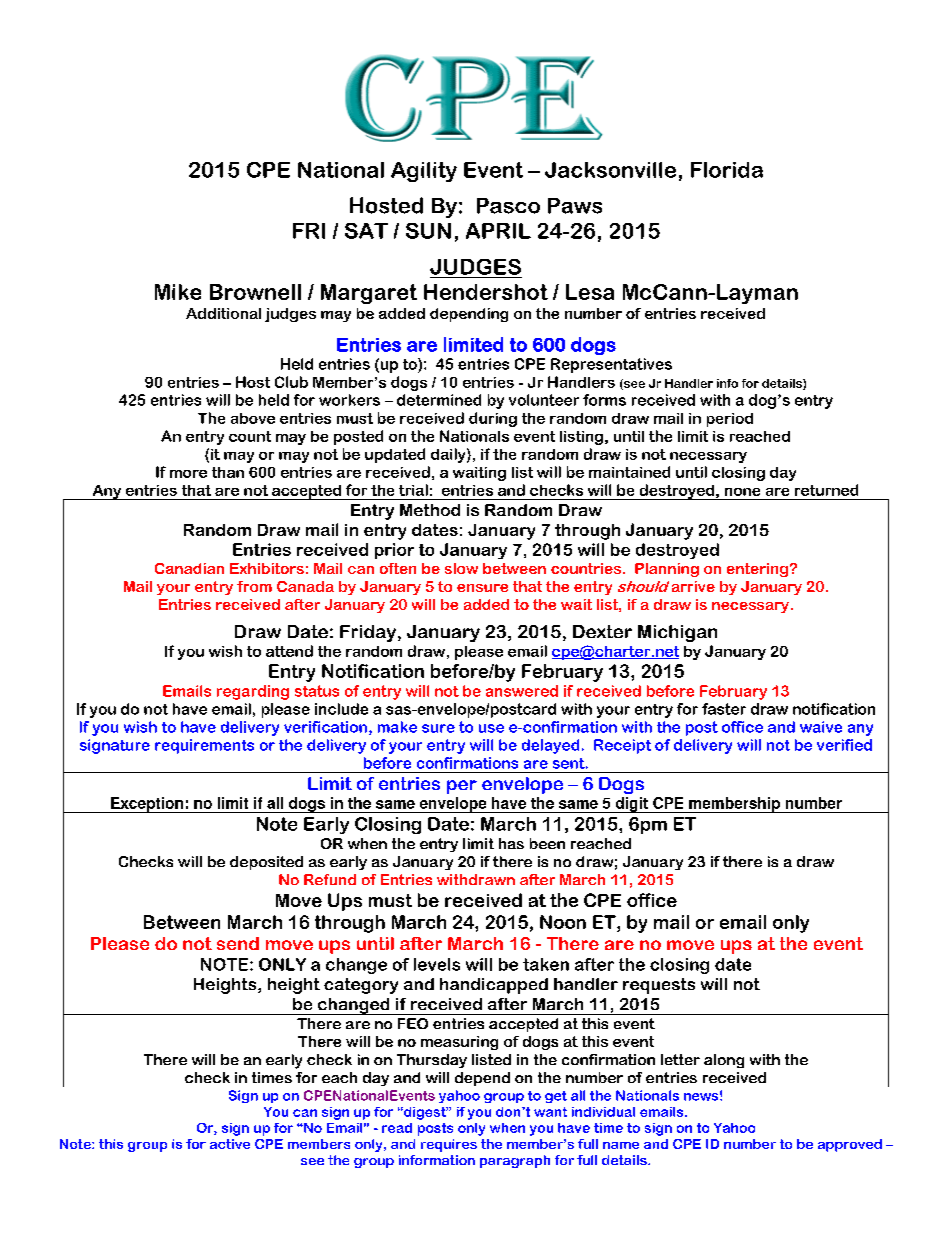 Image resolution: width=952 pixels, height=1233 pixels. What do you see at coordinates (515, 1161) in the screenshot?
I see `paragraph` at bounding box center [515, 1161].
